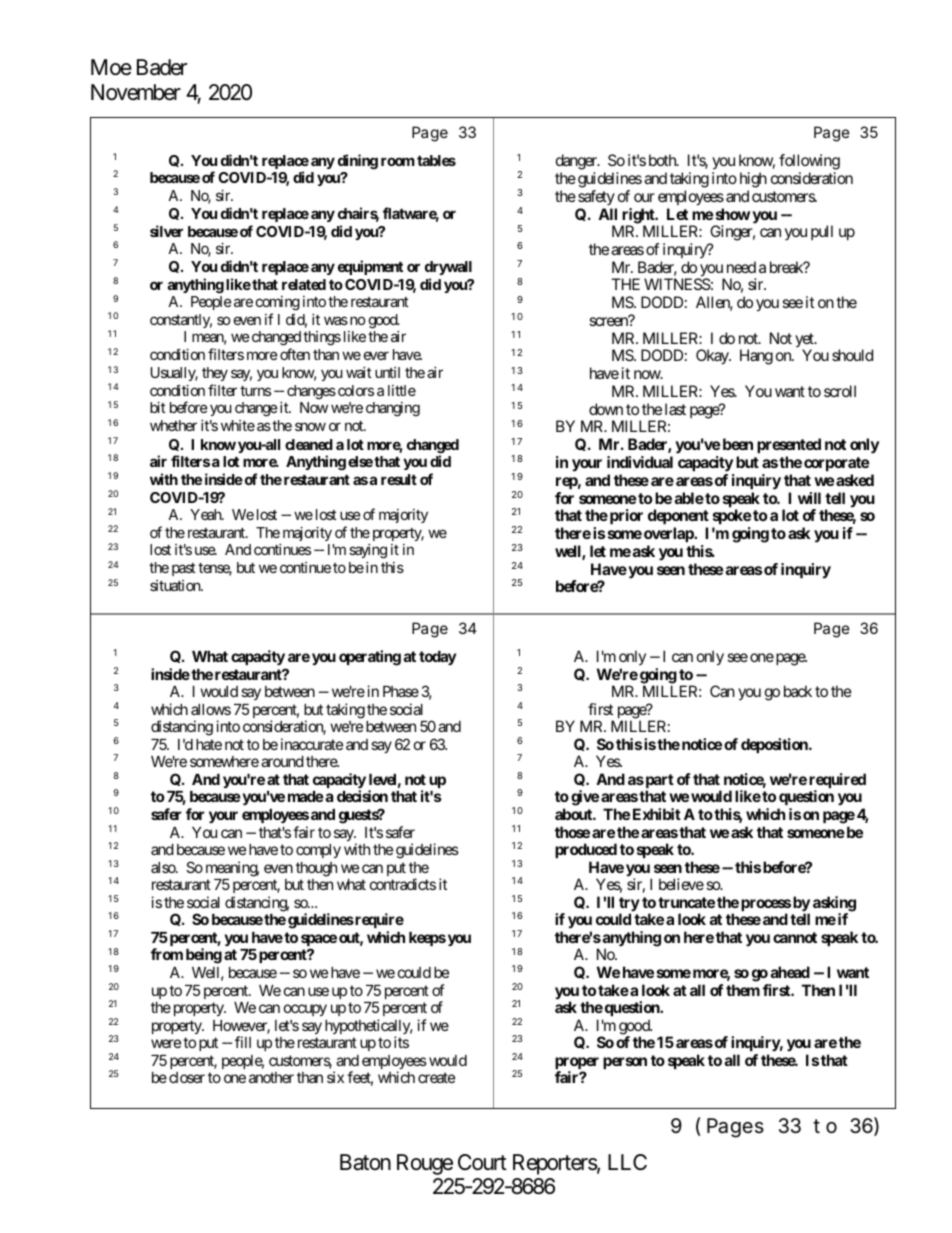  What do you see at coordinates (164, 867) in the page?
I see `also` at bounding box center [164, 867].
